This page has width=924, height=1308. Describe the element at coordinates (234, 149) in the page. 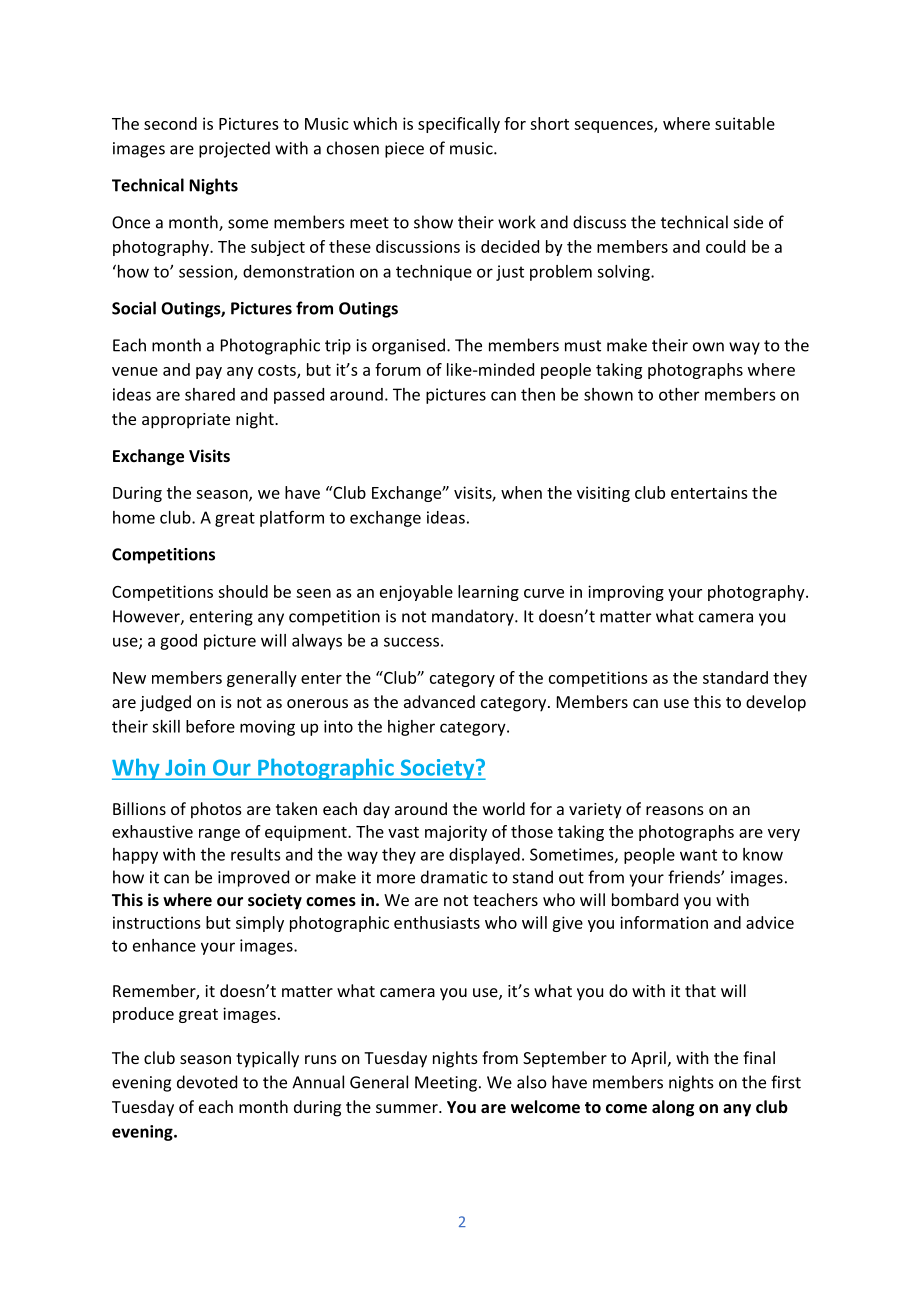

I see `projected` at that location.
